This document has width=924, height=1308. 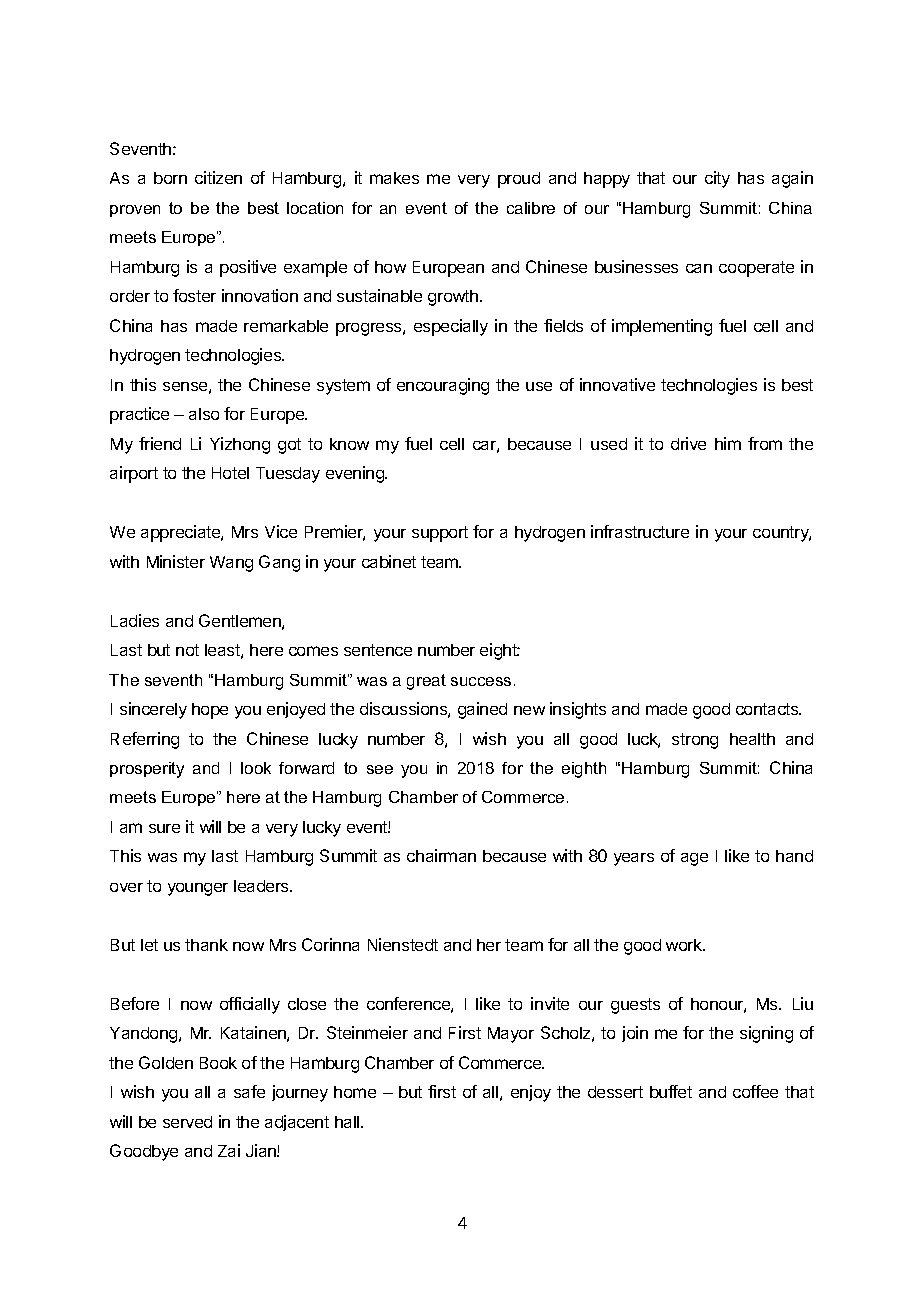 What do you see at coordinates (204, 414) in the document?
I see `also` at bounding box center [204, 414].
